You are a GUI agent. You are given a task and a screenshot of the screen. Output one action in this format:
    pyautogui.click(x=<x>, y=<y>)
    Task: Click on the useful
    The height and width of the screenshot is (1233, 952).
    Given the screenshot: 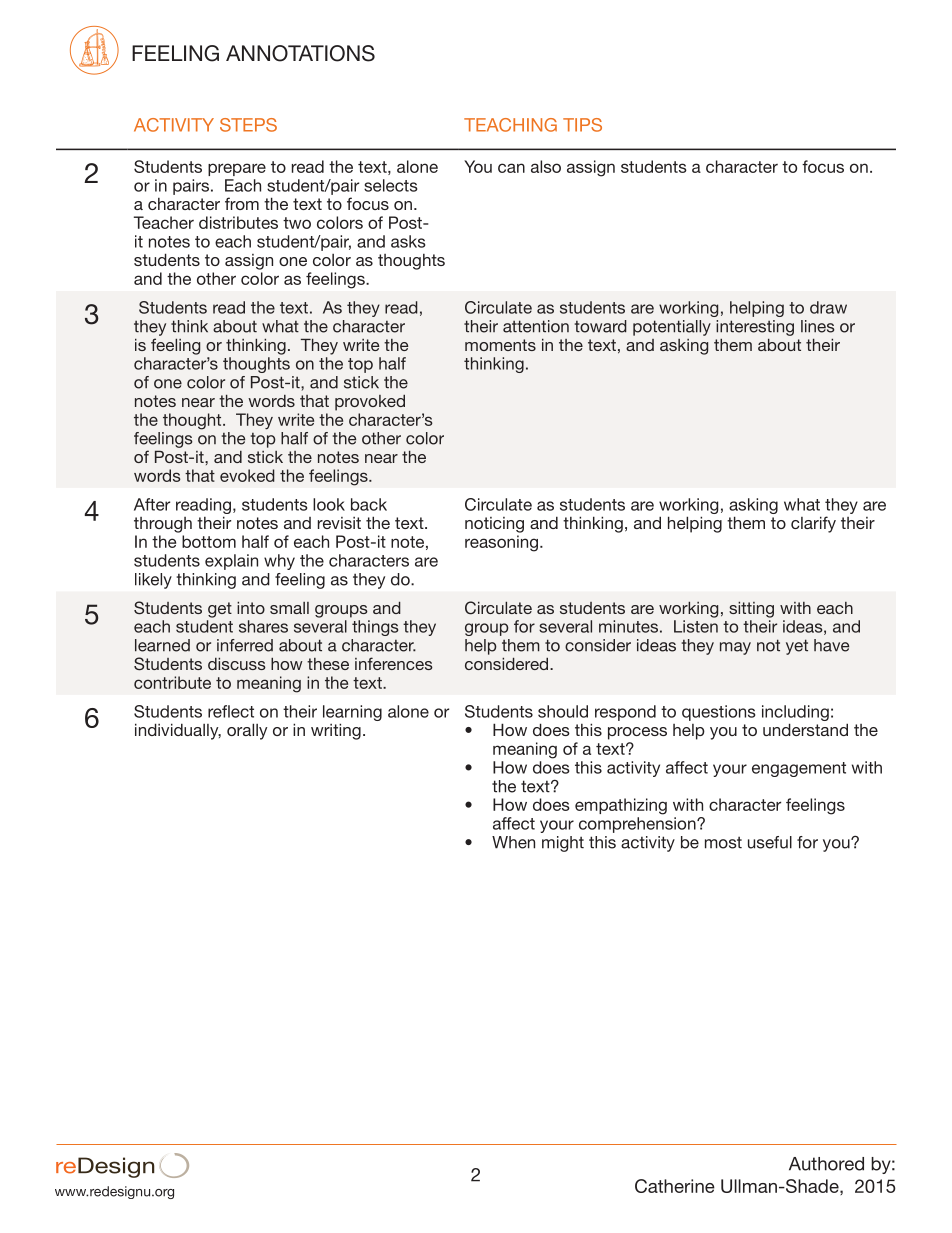 What is the action you would take?
    pyautogui.click(x=770, y=842)
